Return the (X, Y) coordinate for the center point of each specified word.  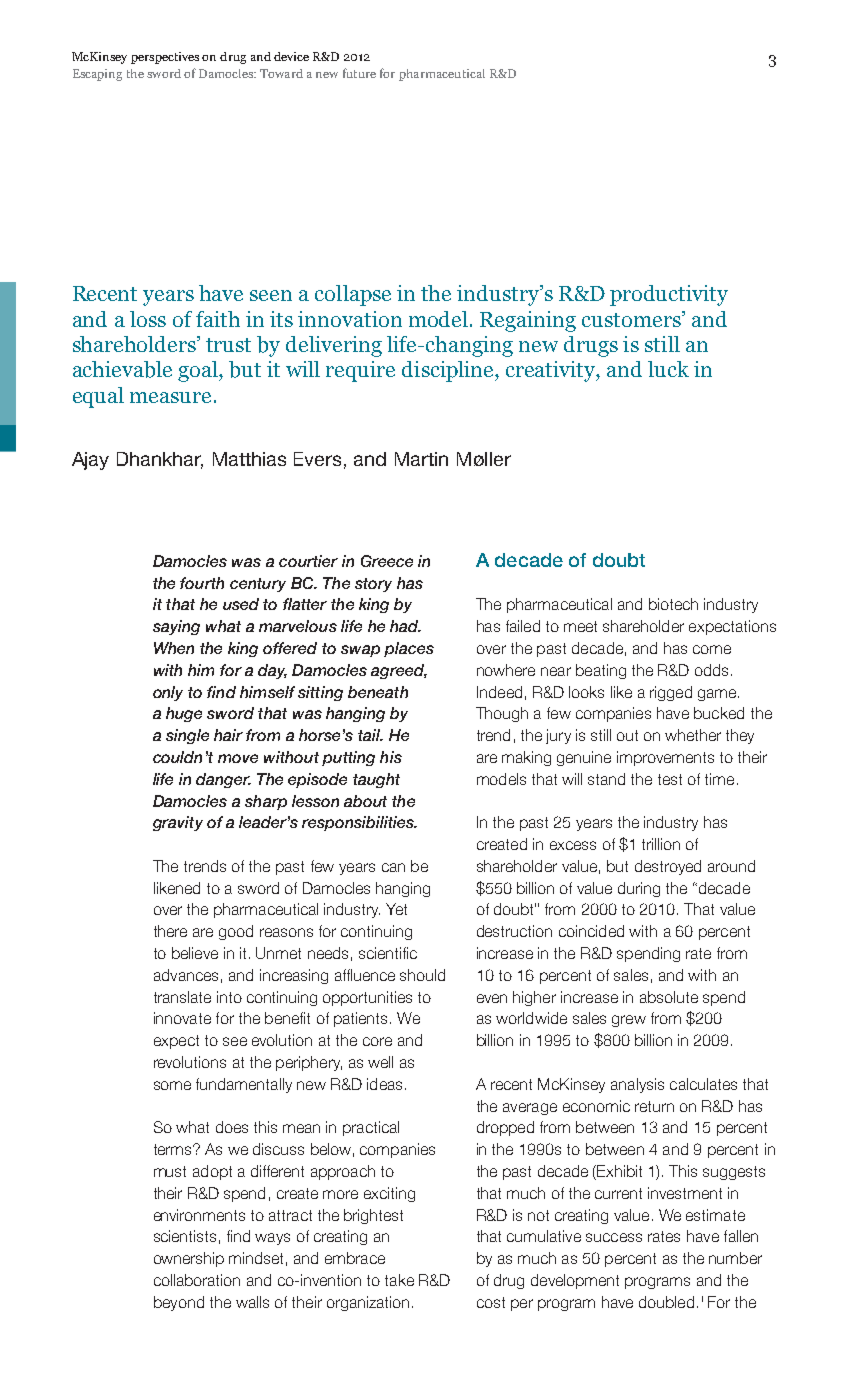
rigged (671, 693)
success (614, 1237)
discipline (449, 371)
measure (170, 397)
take (399, 1280)
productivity (669, 295)
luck (668, 369)
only (168, 693)
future (359, 73)
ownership (189, 1259)
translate (182, 997)
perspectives (165, 58)
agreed (399, 671)
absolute (669, 997)
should (422, 975)
